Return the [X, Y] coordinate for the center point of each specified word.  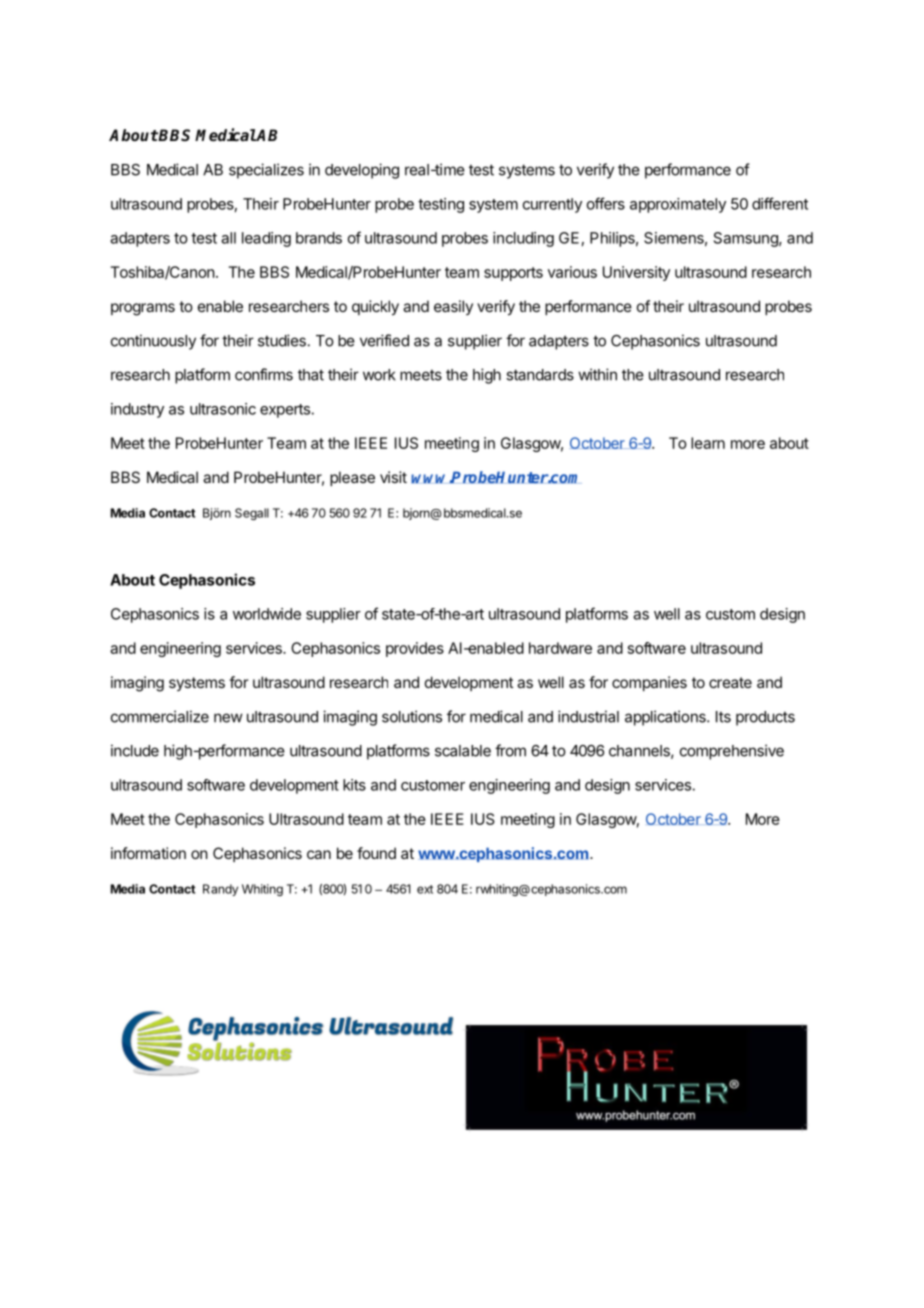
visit [393, 477]
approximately [678, 205]
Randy [220, 890]
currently [552, 205]
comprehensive [732, 752]
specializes [266, 171]
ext [425, 889]
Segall [252, 514]
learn [708, 443]
